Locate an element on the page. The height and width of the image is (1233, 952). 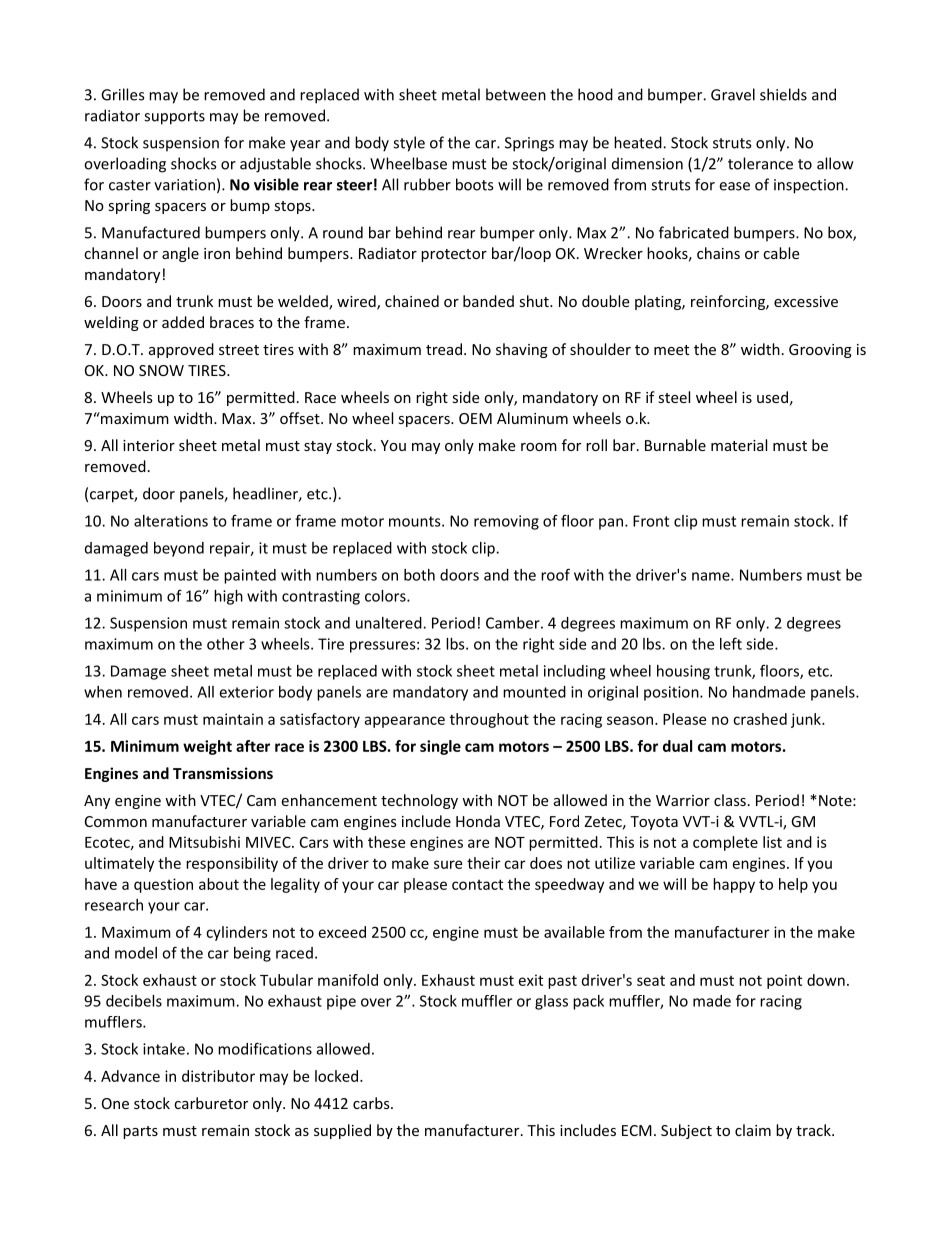
supports is located at coordinates (174, 118).
